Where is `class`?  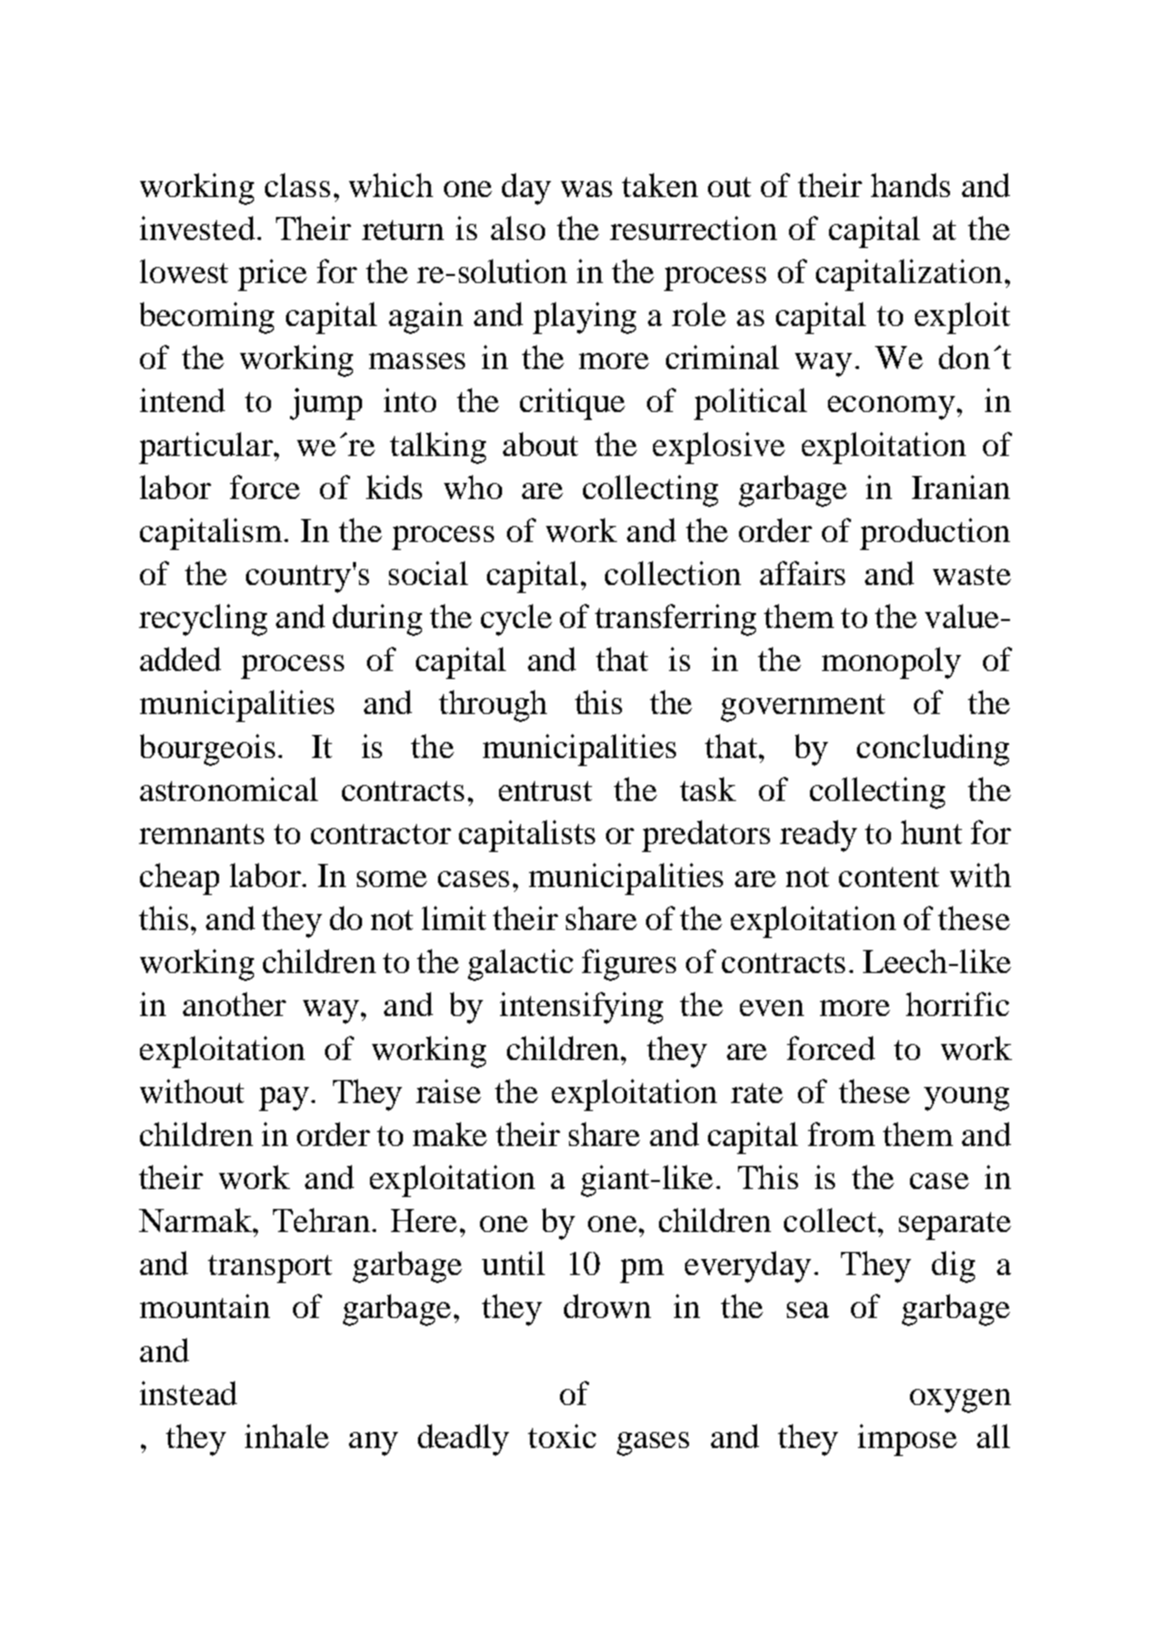
class is located at coordinates (297, 185).
